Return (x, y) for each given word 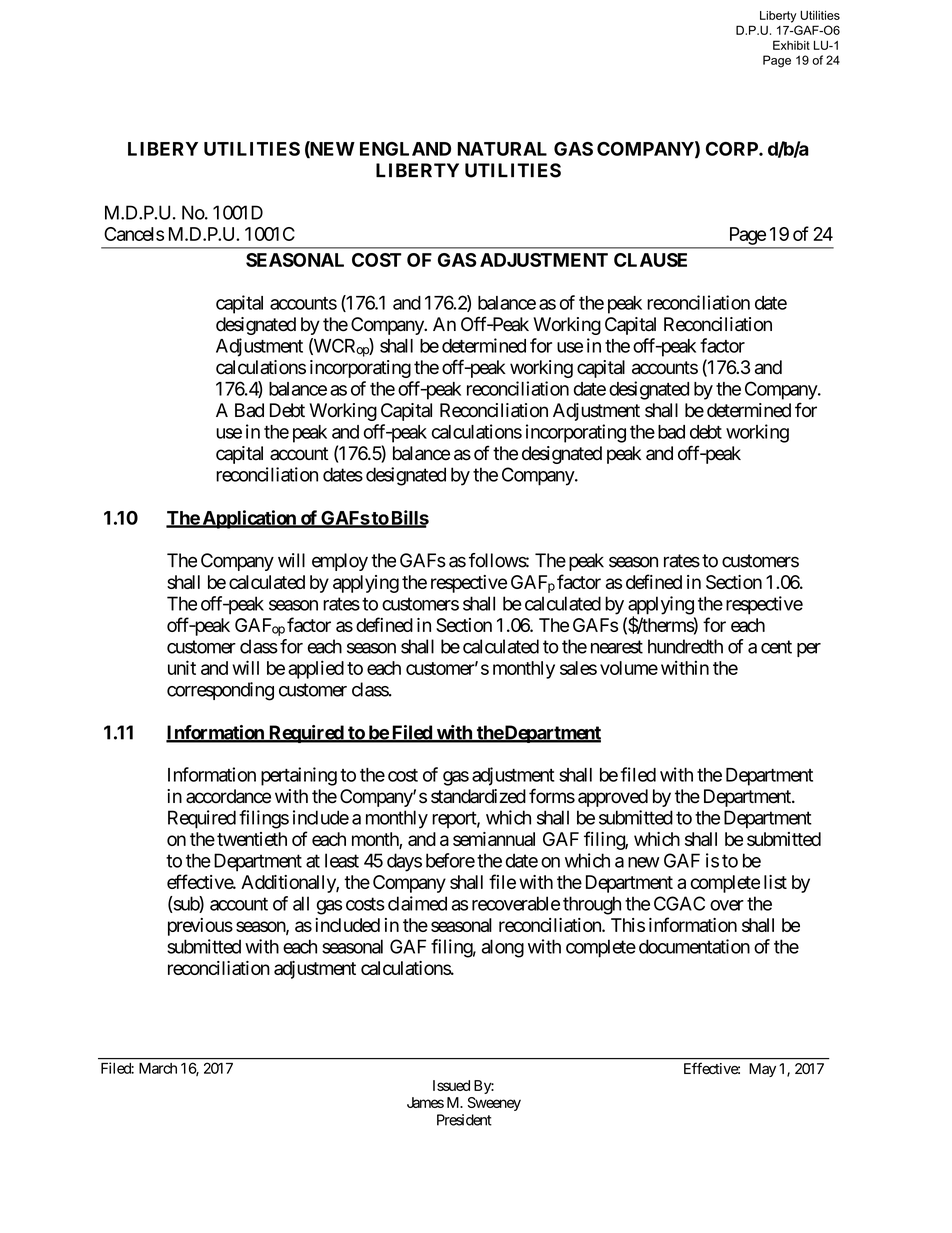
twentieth (252, 839)
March (158, 1068)
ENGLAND (405, 149)
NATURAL (502, 149)
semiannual (494, 839)
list (775, 882)
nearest (617, 647)
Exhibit (791, 45)
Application (249, 519)
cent (776, 647)
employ (340, 562)
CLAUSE (650, 260)
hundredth (685, 646)
